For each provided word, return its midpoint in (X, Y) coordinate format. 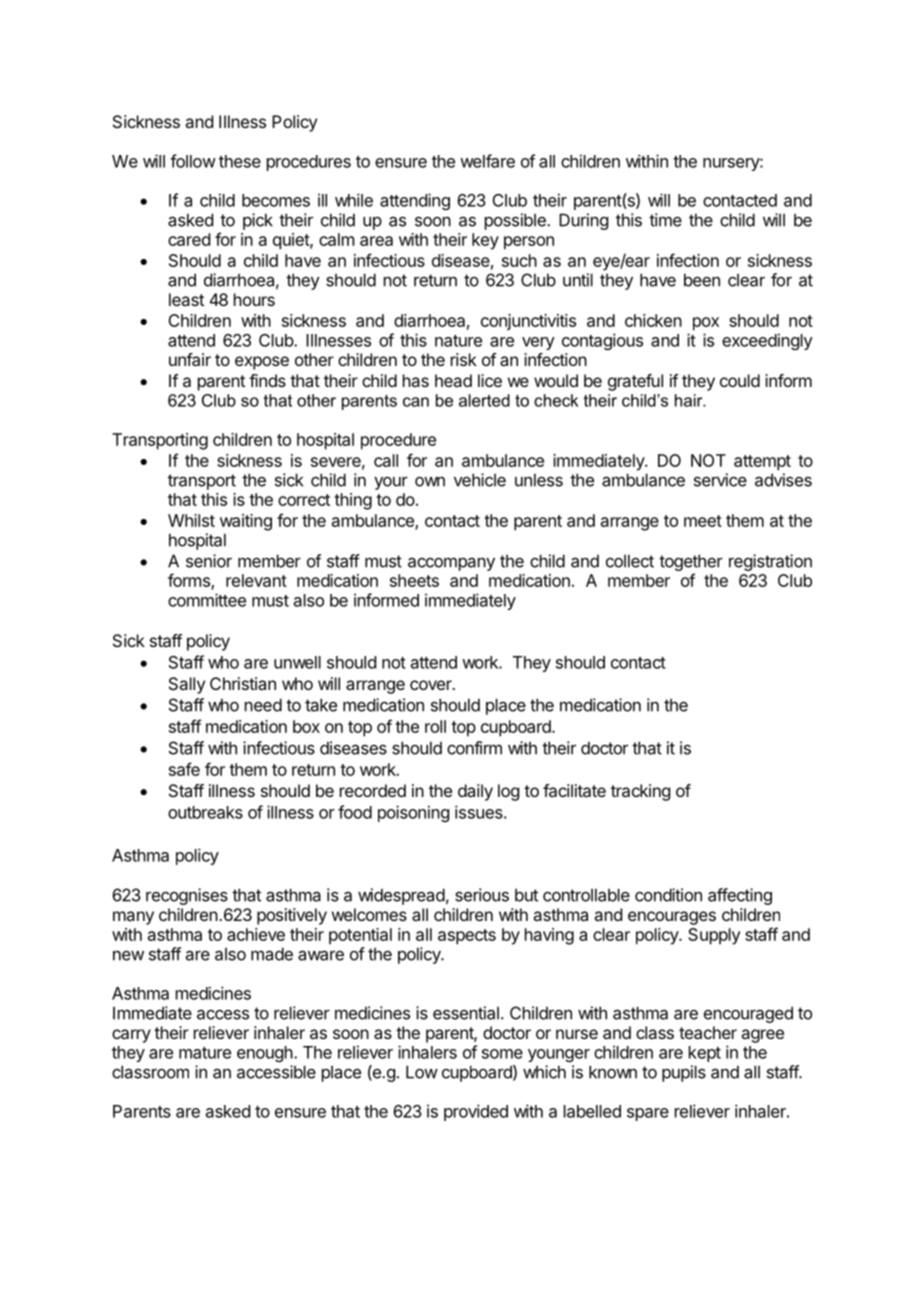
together (691, 562)
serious (482, 895)
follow (193, 161)
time (665, 220)
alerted (484, 400)
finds (267, 380)
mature (205, 1053)
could (740, 380)
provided (476, 1112)
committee (207, 600)
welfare (487, 161)
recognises (187, 896)
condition (668, 895)
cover (432, 685)
